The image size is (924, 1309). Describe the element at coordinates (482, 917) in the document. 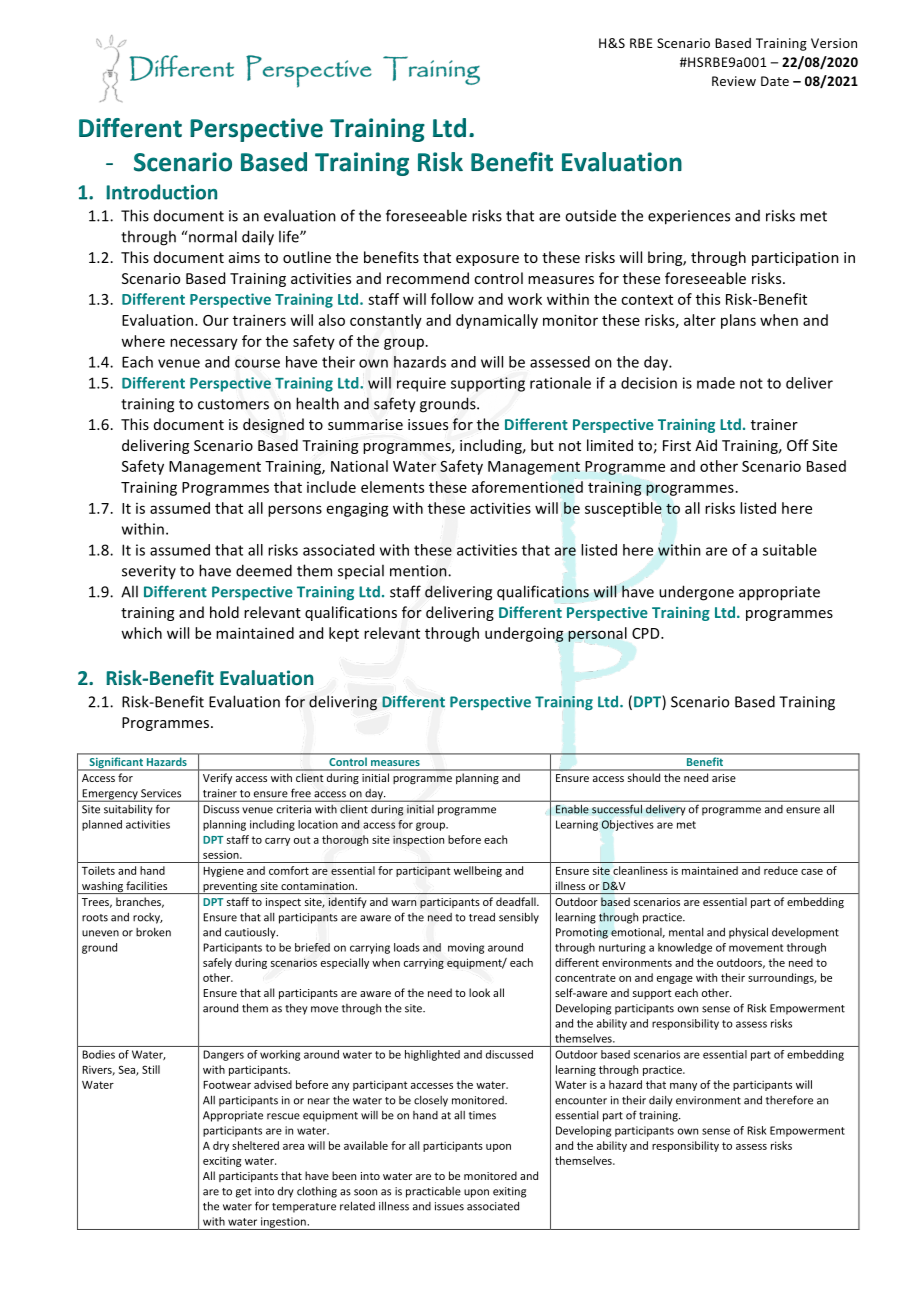

I see `tread` at that location.
